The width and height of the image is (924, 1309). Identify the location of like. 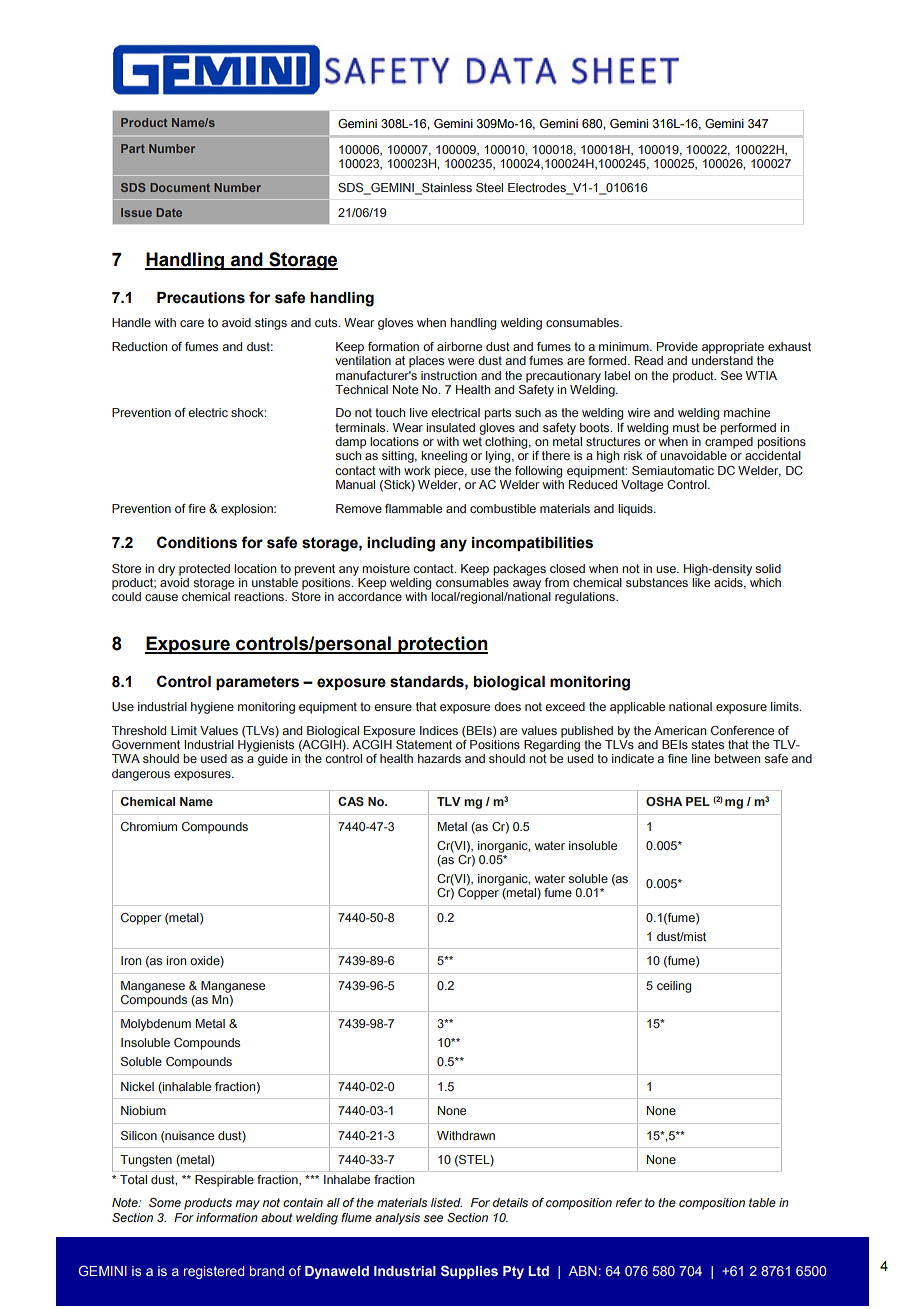
(701, 582).
